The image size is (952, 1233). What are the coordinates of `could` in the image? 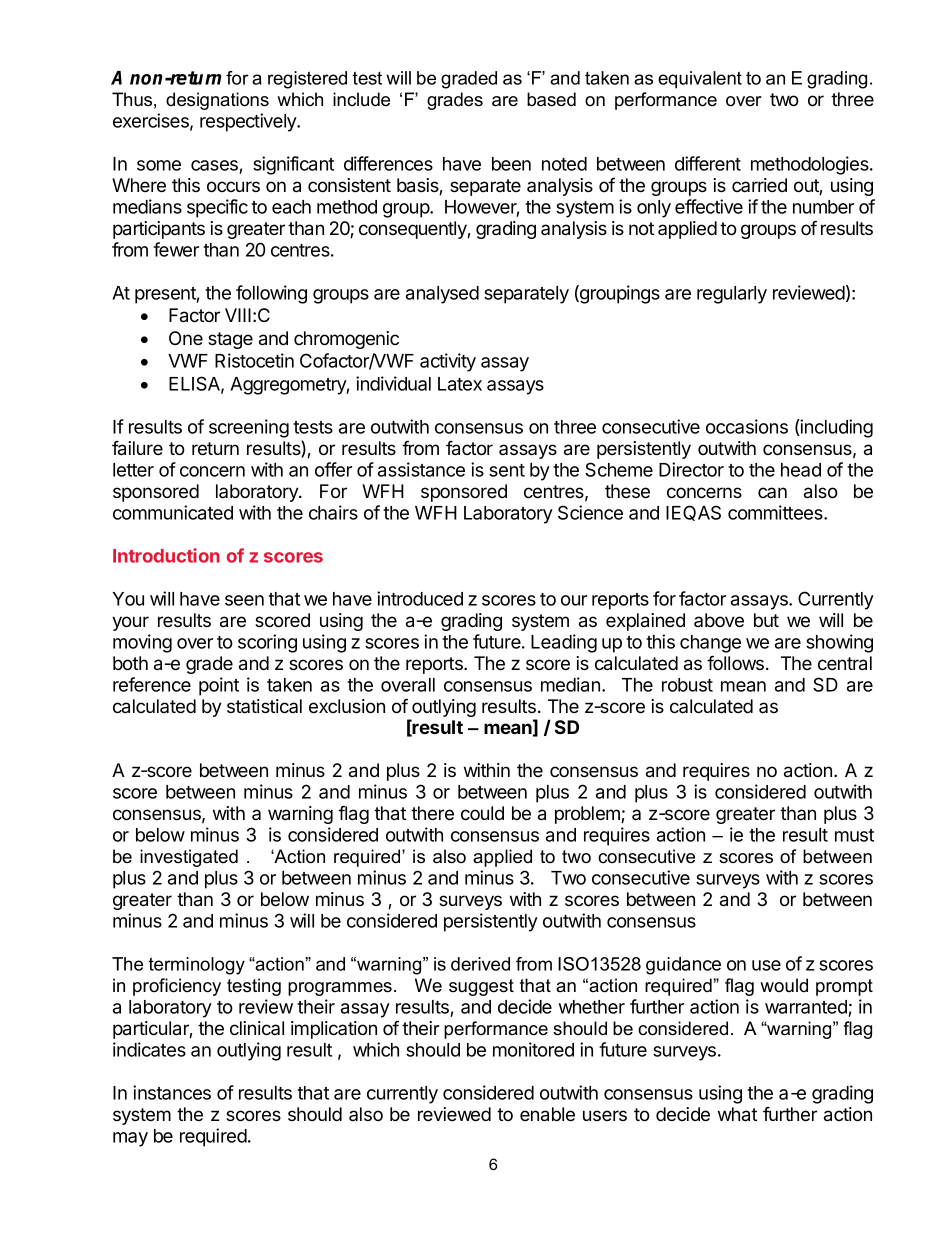 It's located at (482, 813).
